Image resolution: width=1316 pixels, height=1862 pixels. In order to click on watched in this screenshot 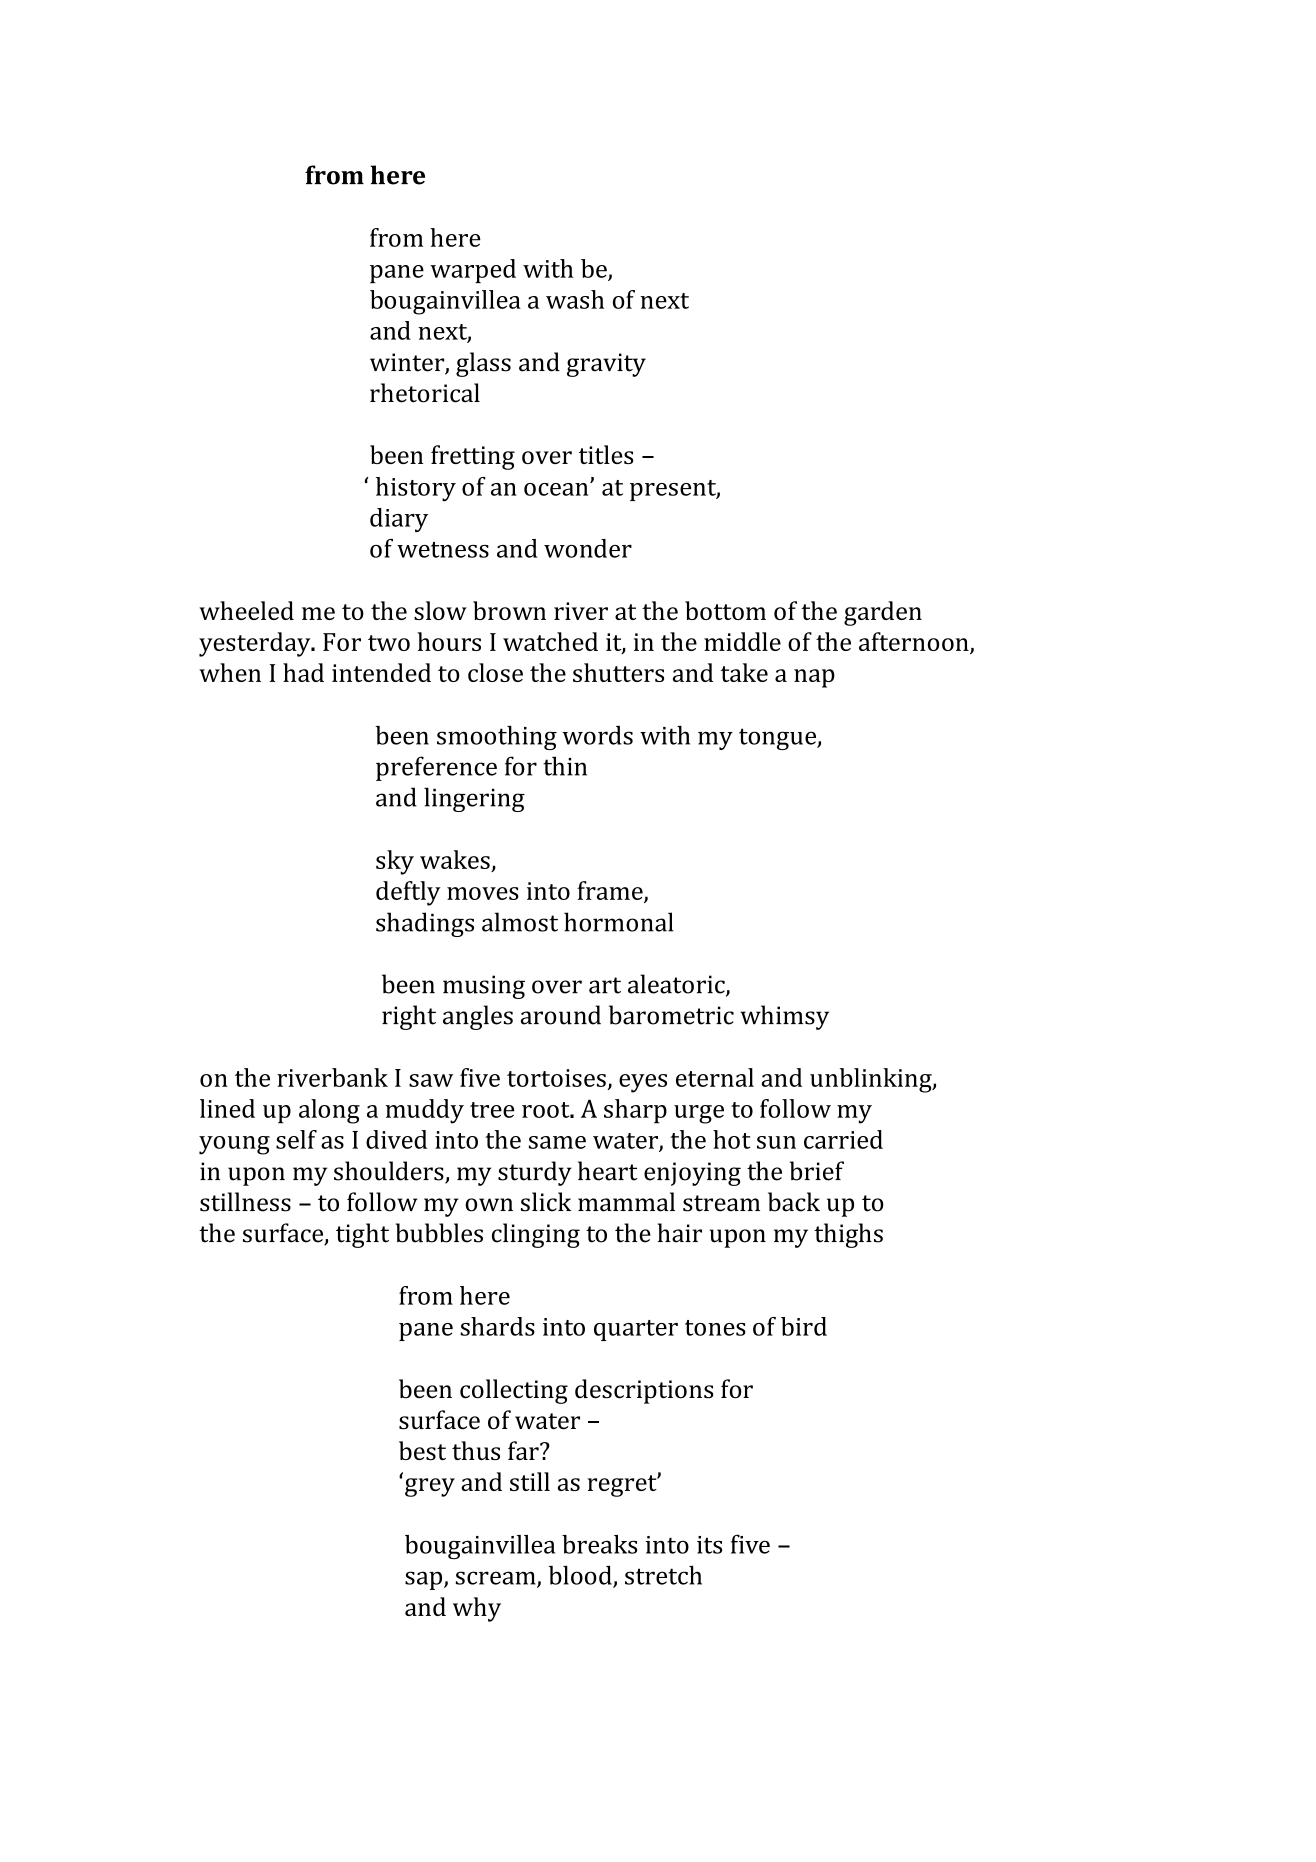, I will do `click(550, 641)`.
